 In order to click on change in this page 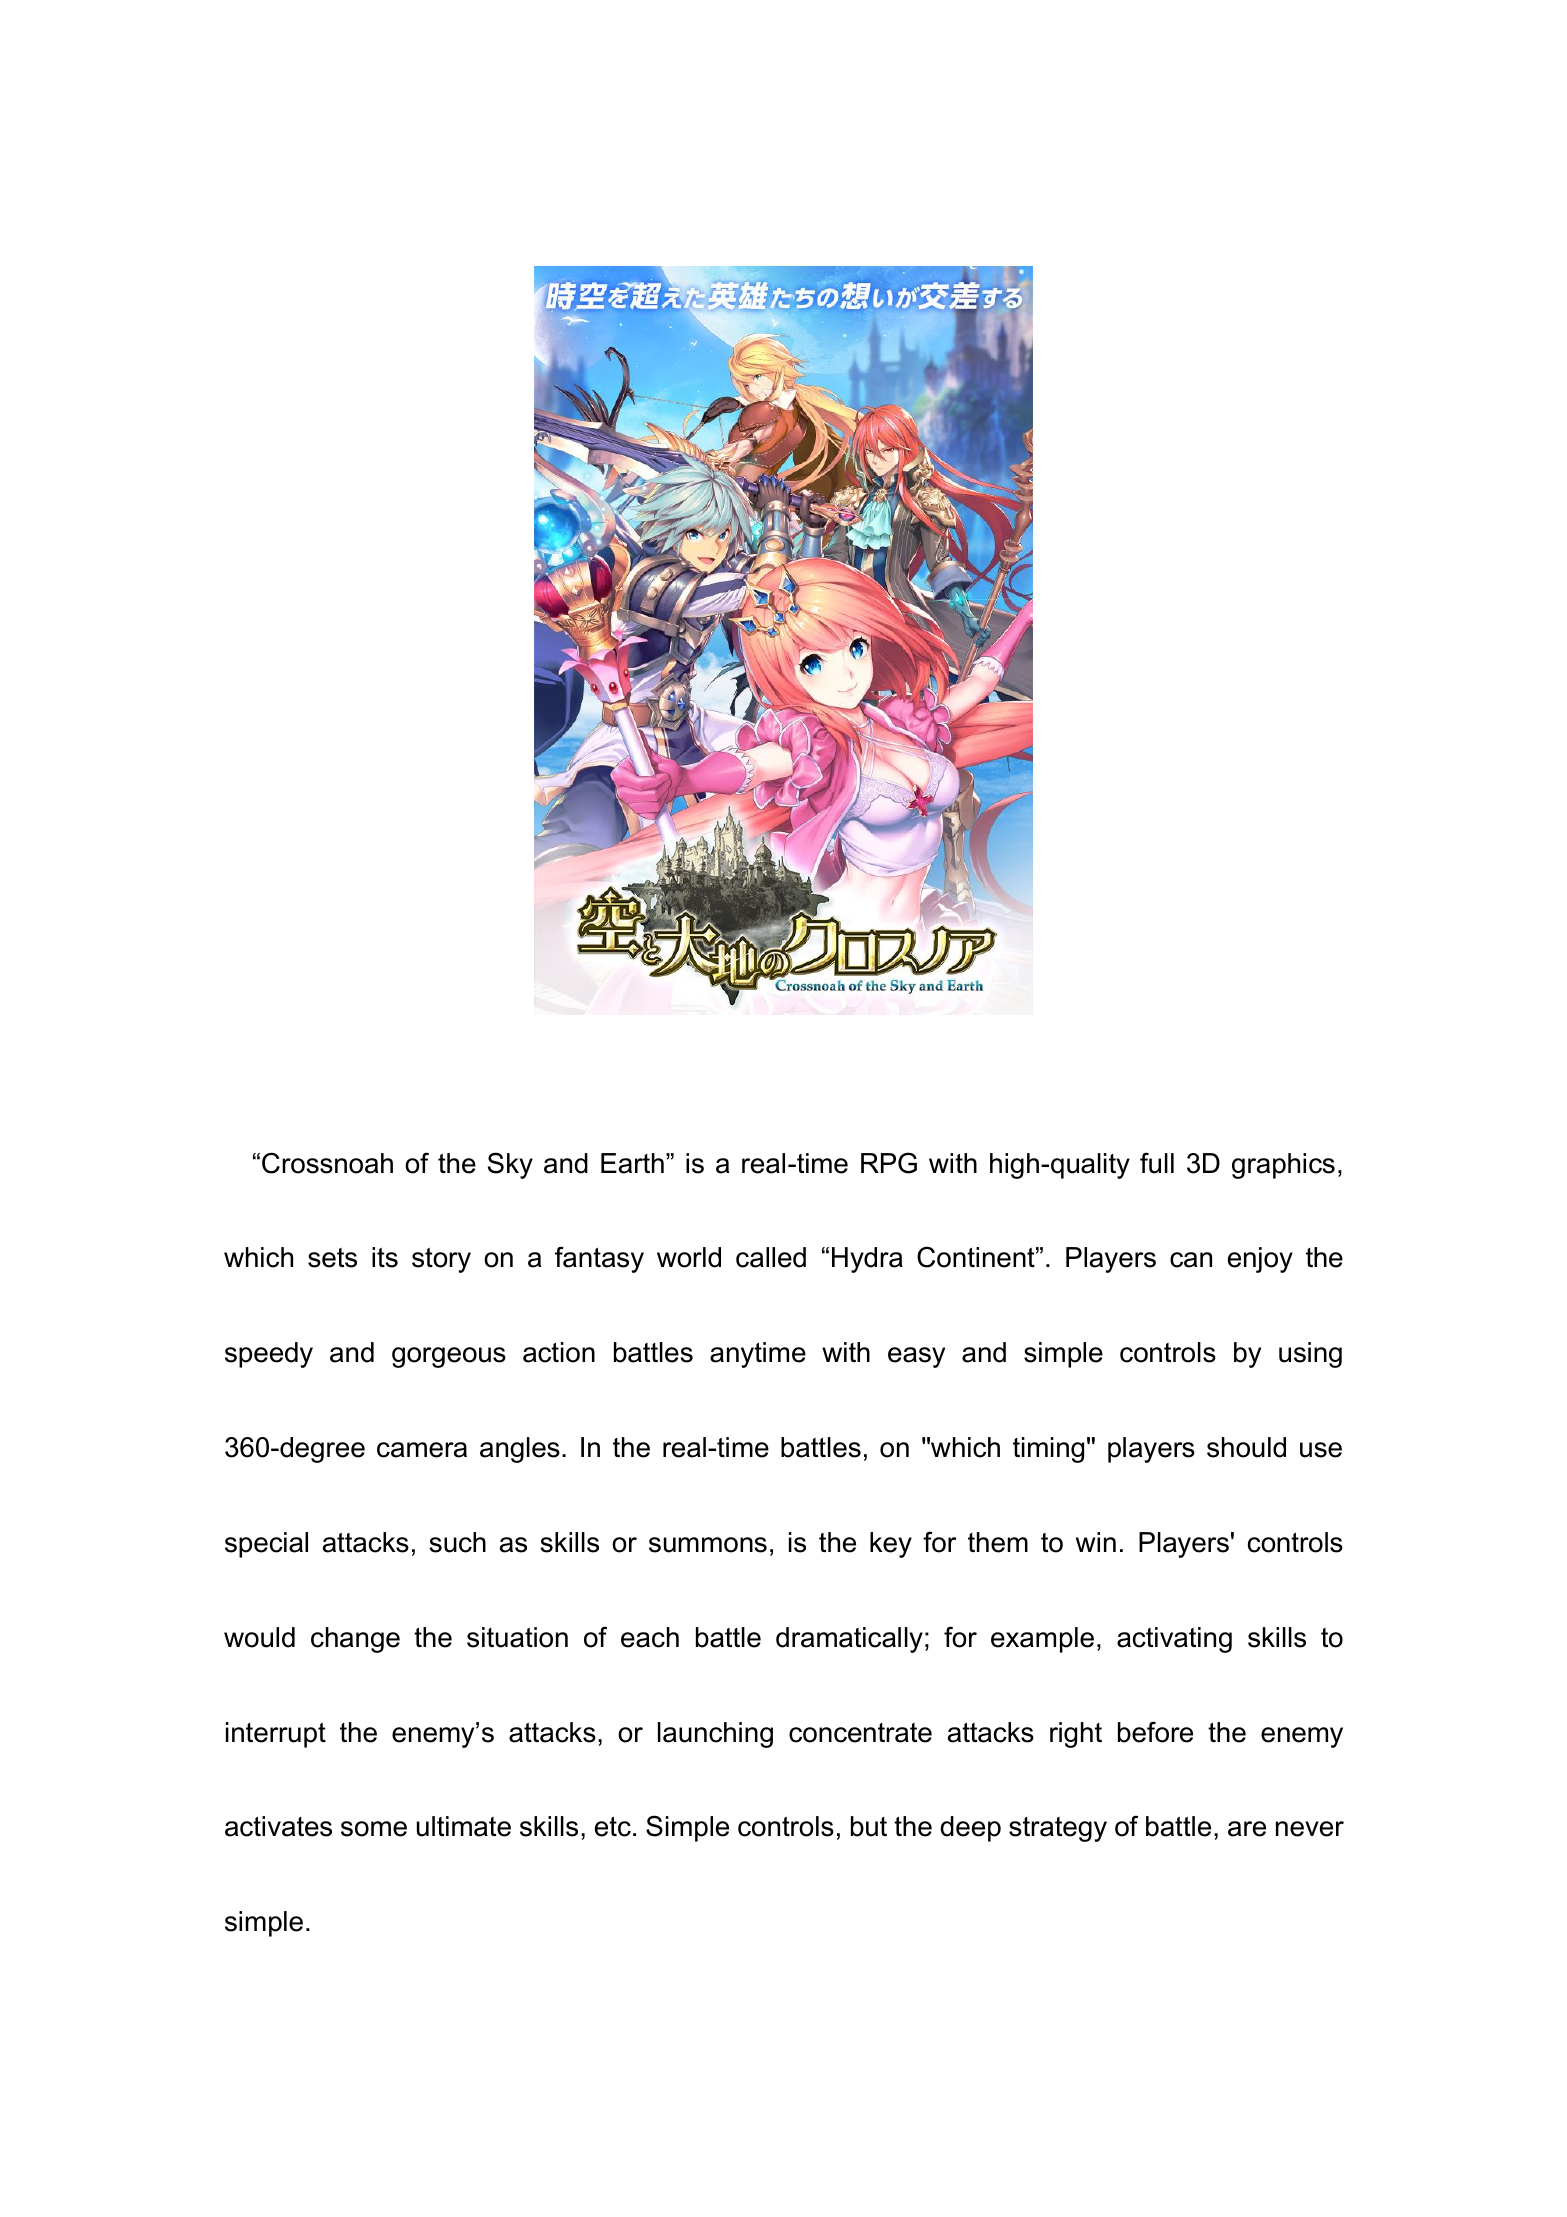, I will do `click(355, 1640)`.
